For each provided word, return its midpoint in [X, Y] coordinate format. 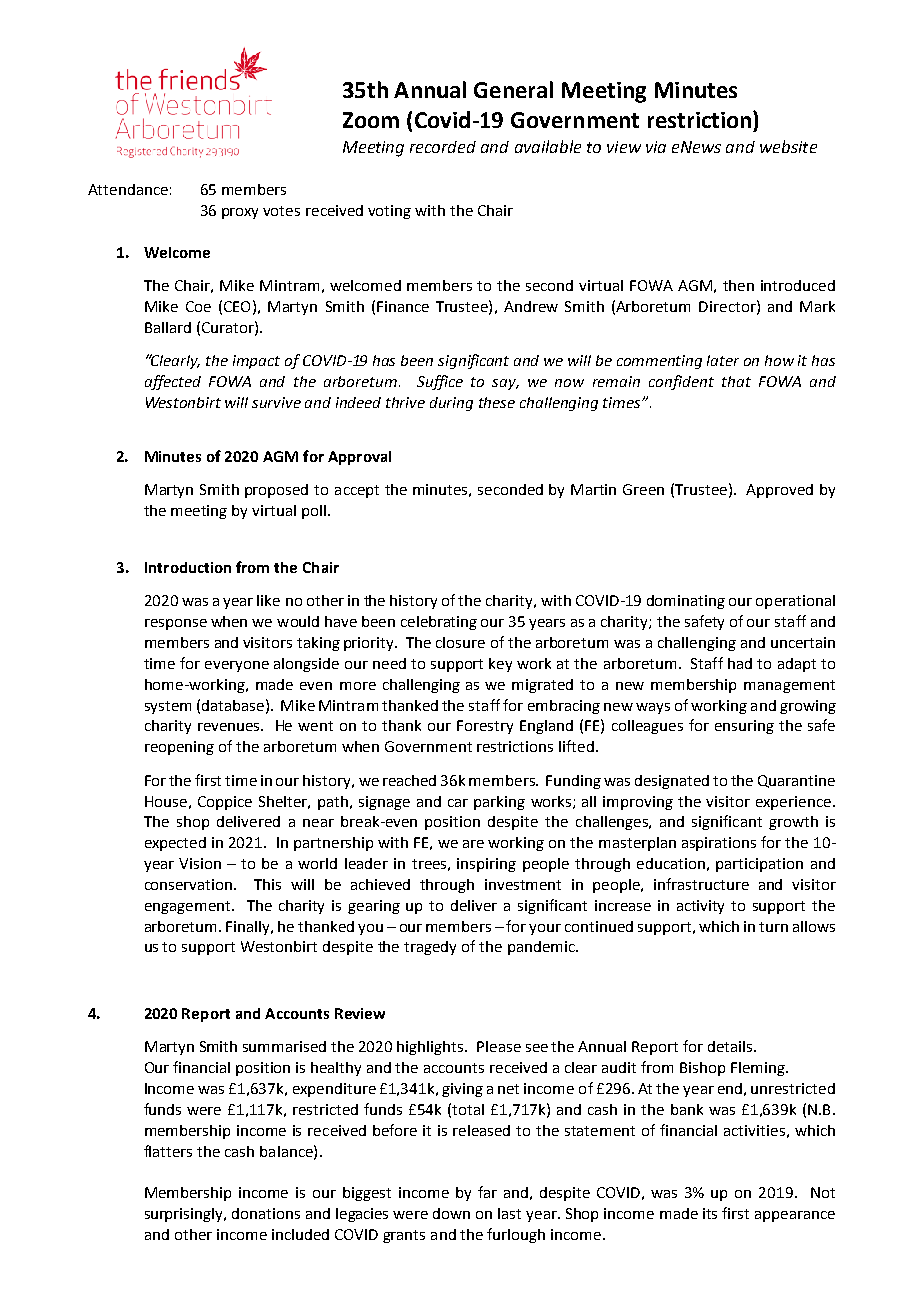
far [487, 1192]
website [788, 146]
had [740, 663]
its [710, 1213]
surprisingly [185, 1215]
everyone [237, 666]
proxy [240, 213]
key [500, 665]
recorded [443, 147]
